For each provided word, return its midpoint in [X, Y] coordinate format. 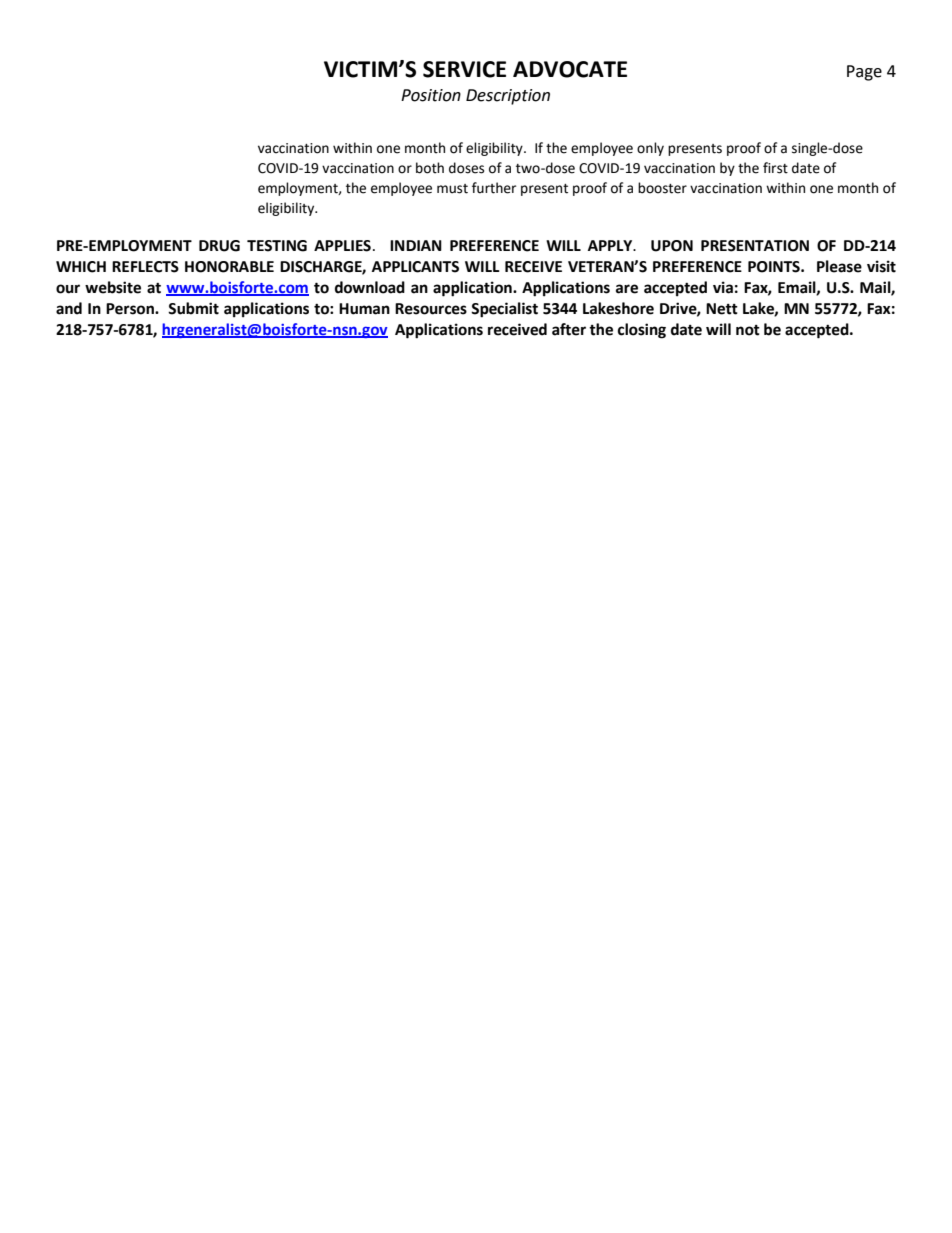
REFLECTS [145, 267]
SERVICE [464, 69]
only [650, 149]
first [775, 168]
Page [864, 73]
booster [662, 188]
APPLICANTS [415, 267]
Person [131, 309]
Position [431, 95]
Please [839, 266]
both [430, 168]
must [452, 189]
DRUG [219, 246]
